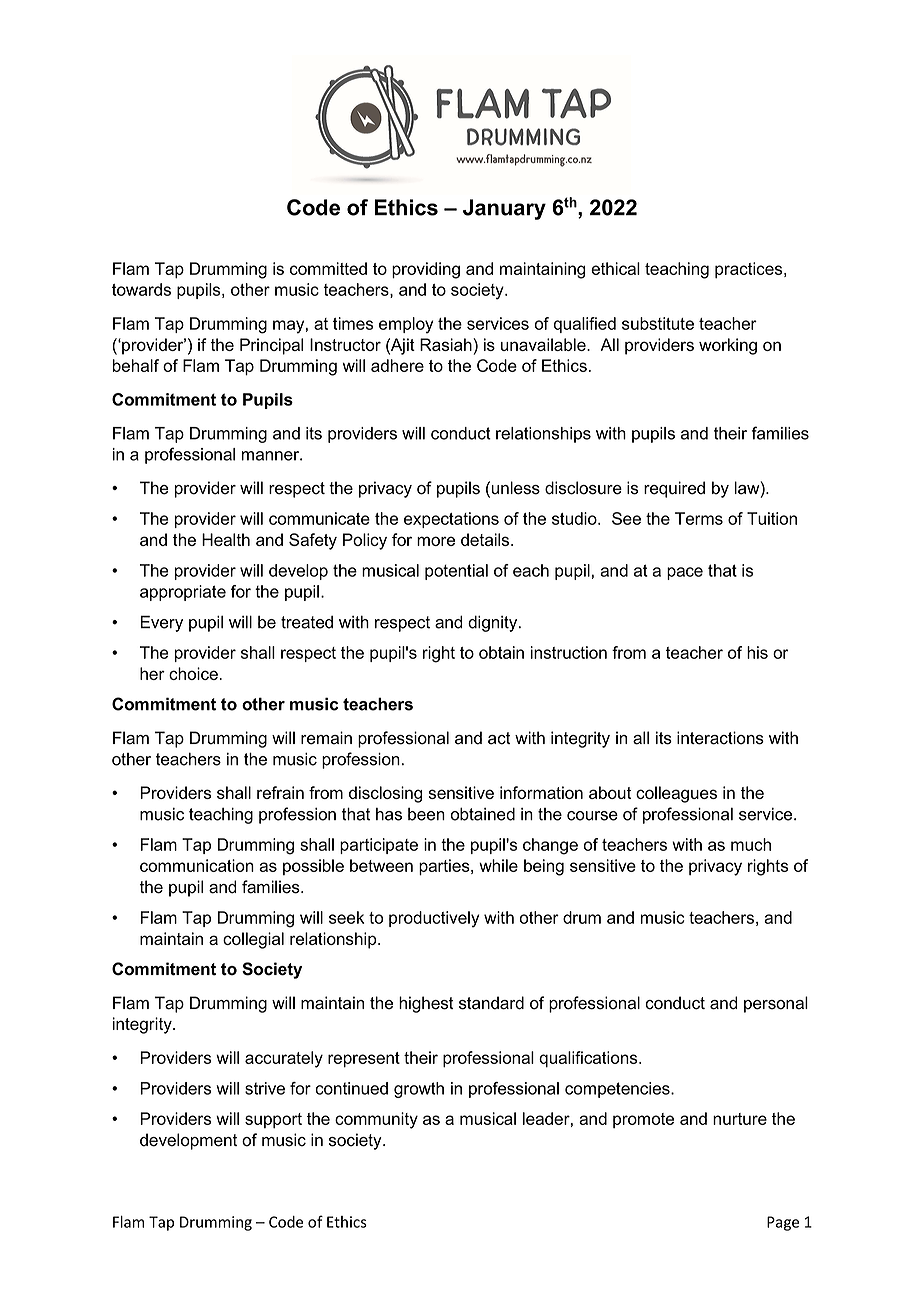 This screenshot has width=924, height=1308. What do you see at coordinates (376, 1120) in the screenshot?
I see `community` at bounding box center [376, 1120].
